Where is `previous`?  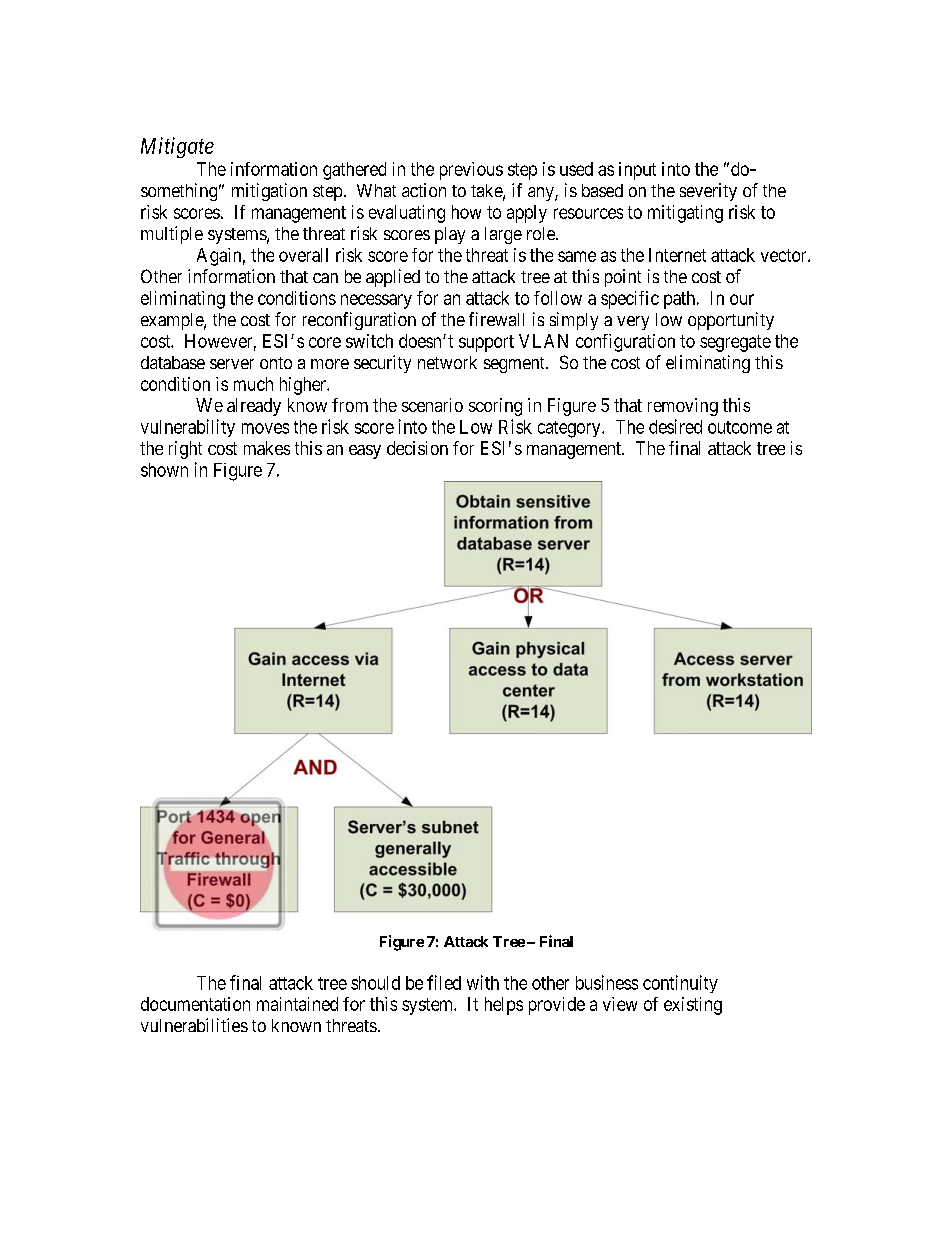
previous is located at coordinates (471, 171).
